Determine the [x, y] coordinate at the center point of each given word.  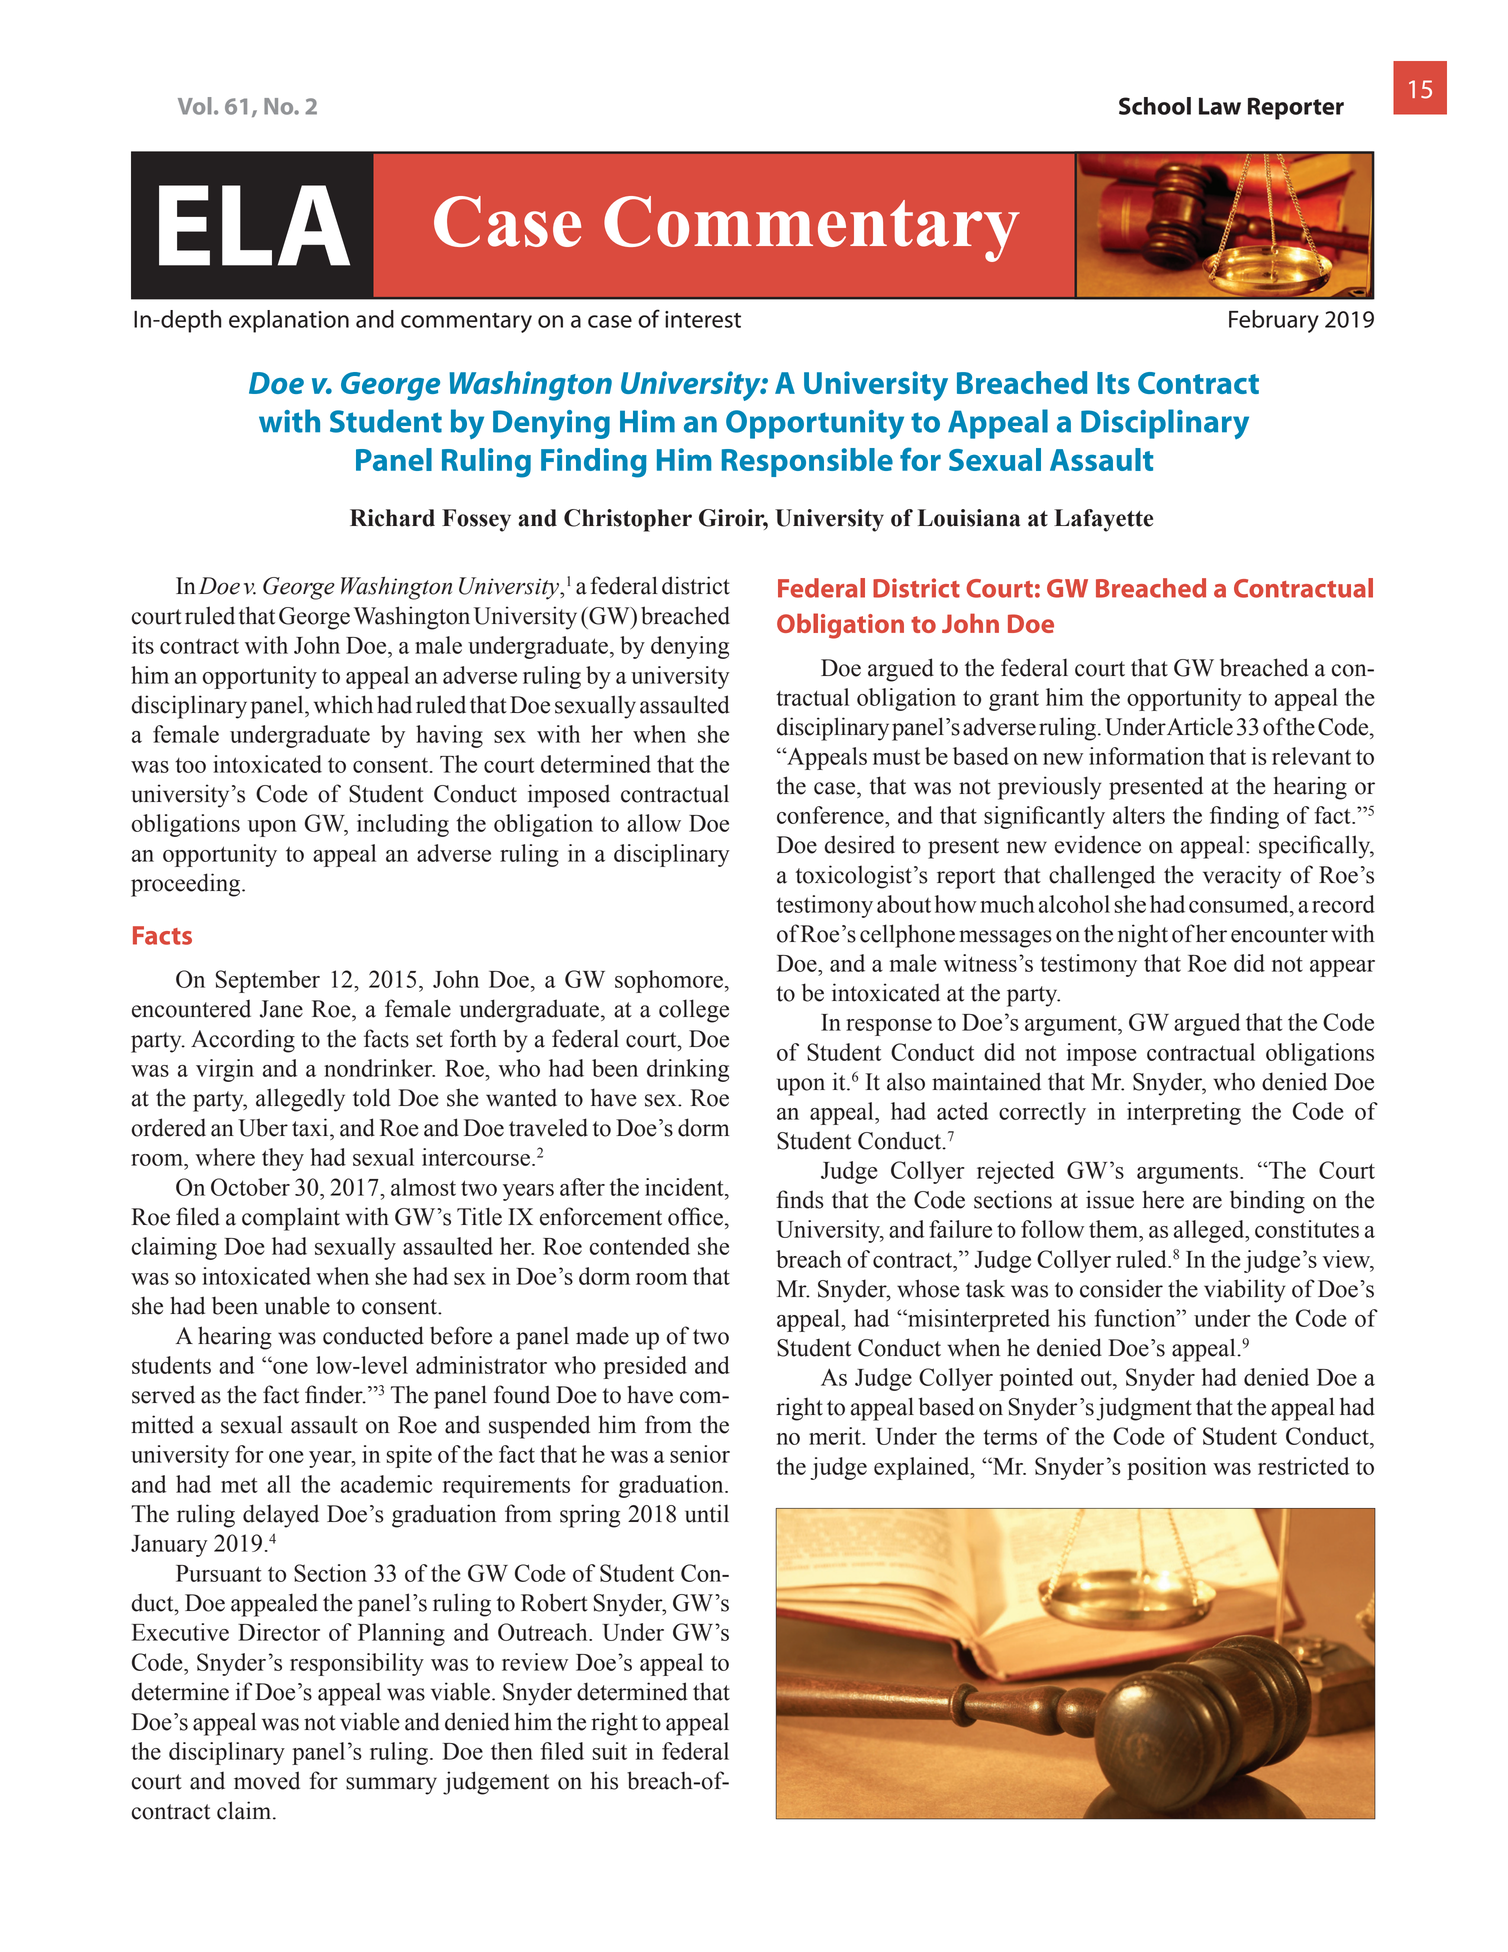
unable [297, 1305]
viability [1245, 1291]
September [268, 981]
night [1143, 936]
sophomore [669, 981]
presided [645, 1367]
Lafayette [1103, 520]
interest [703, 319]
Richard [392, 518]
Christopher [628, 520]
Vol [195, 106]
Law [1220, 106]
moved [267, 1780]
